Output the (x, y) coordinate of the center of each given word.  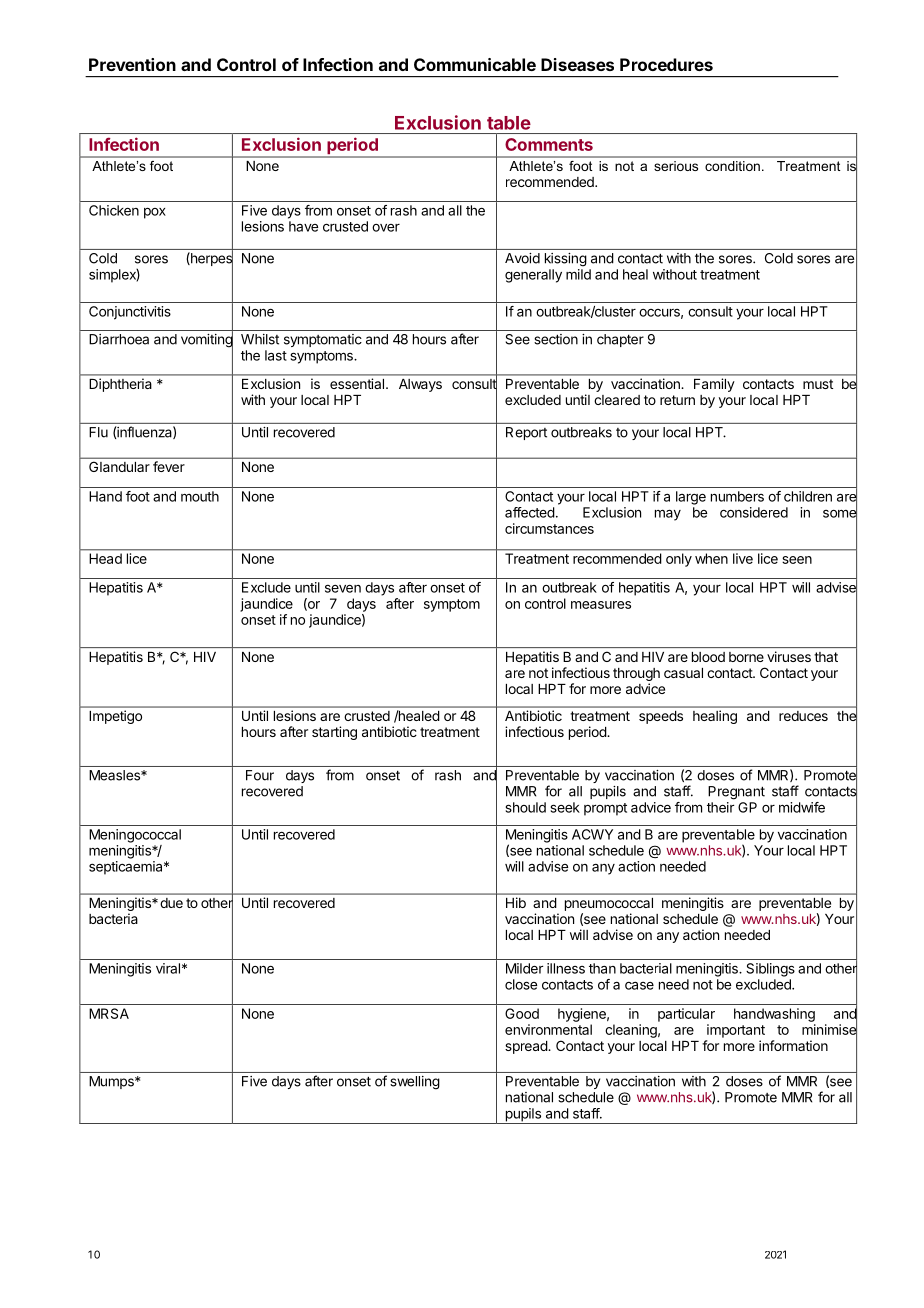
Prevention (132, 64)
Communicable (475, 64)
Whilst (260, 339)
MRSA (109, 1013)
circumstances (549, 528)
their (720, 807)
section (556, 339)
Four (260, 775)
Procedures (666, 64)
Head (106, 558)
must (818, 384)
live (743, 558)
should (526, 807)
